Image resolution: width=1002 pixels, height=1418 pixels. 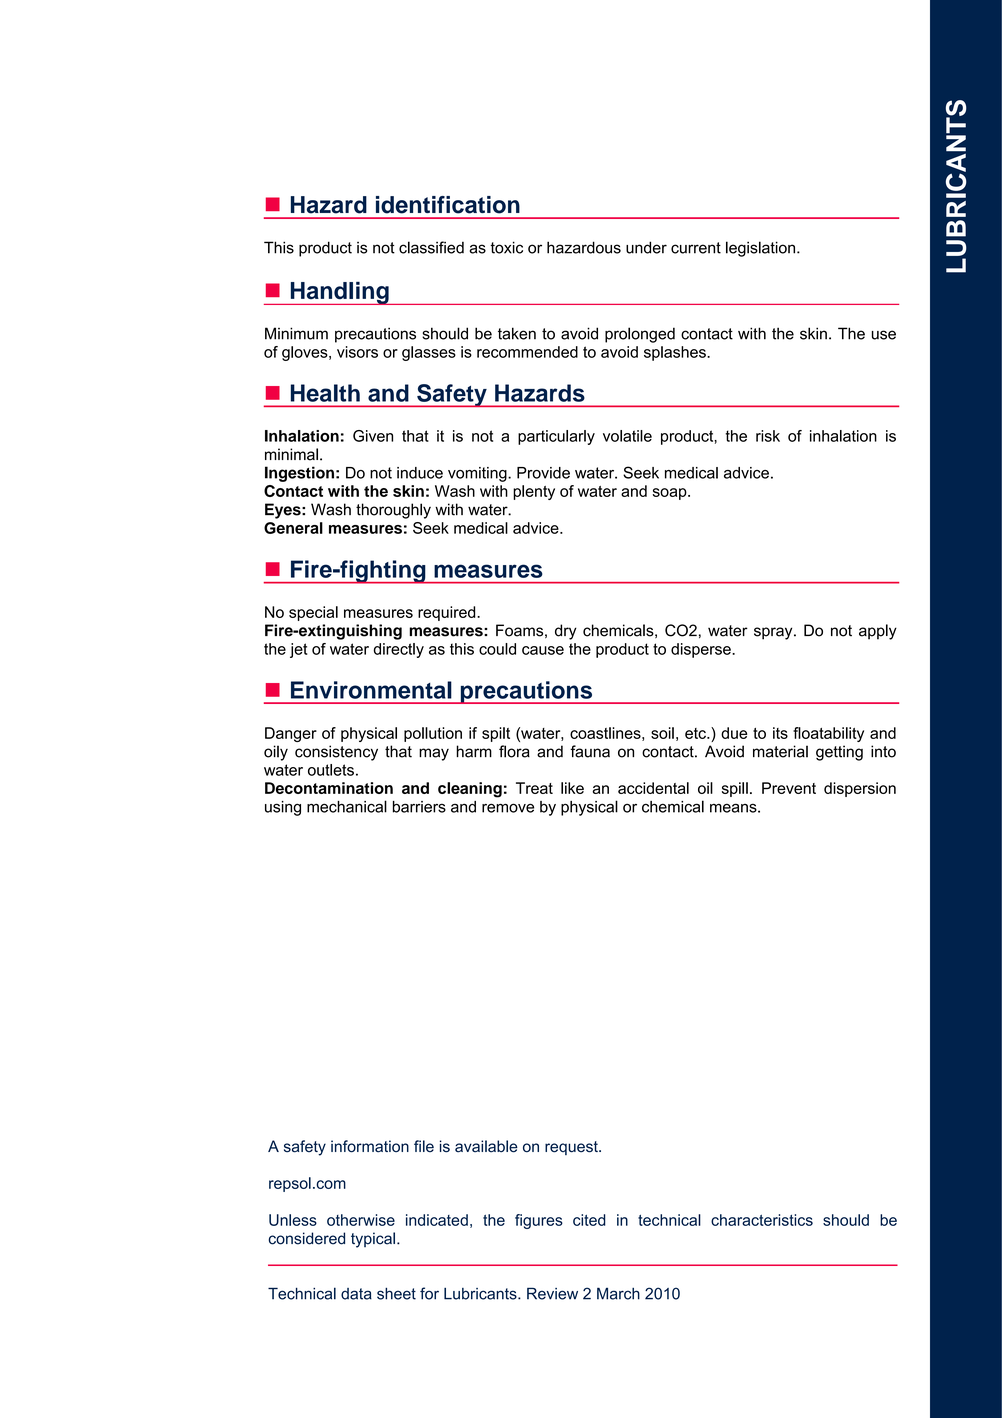 What do you see at coordinates (347, 806) in the screenshot?
I see `mechanical` at bounding box center [347, 806].
